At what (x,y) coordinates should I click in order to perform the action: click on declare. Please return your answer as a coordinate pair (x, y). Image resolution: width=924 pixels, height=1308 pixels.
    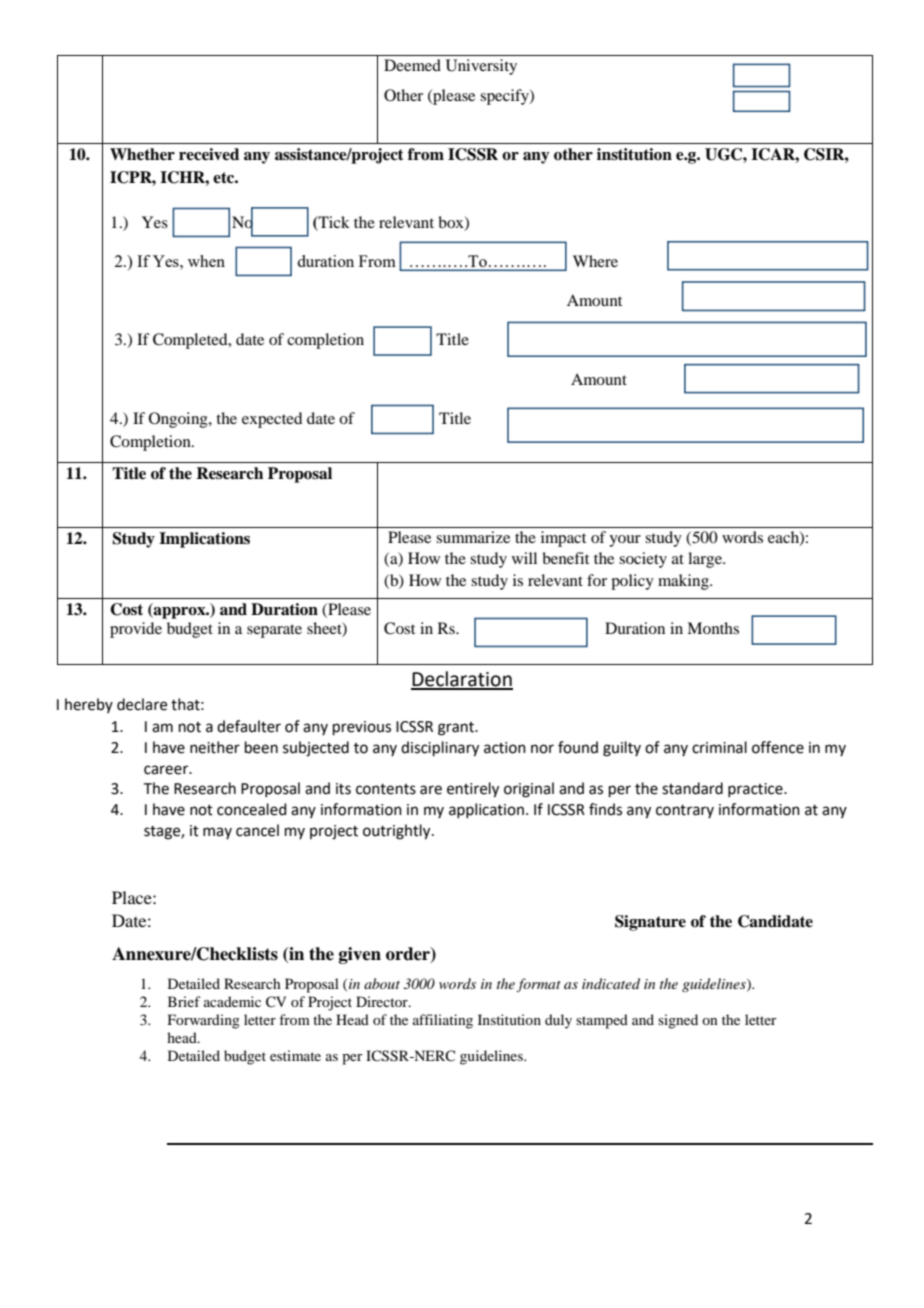
    Looking at the image, I should click on (142, 704).
